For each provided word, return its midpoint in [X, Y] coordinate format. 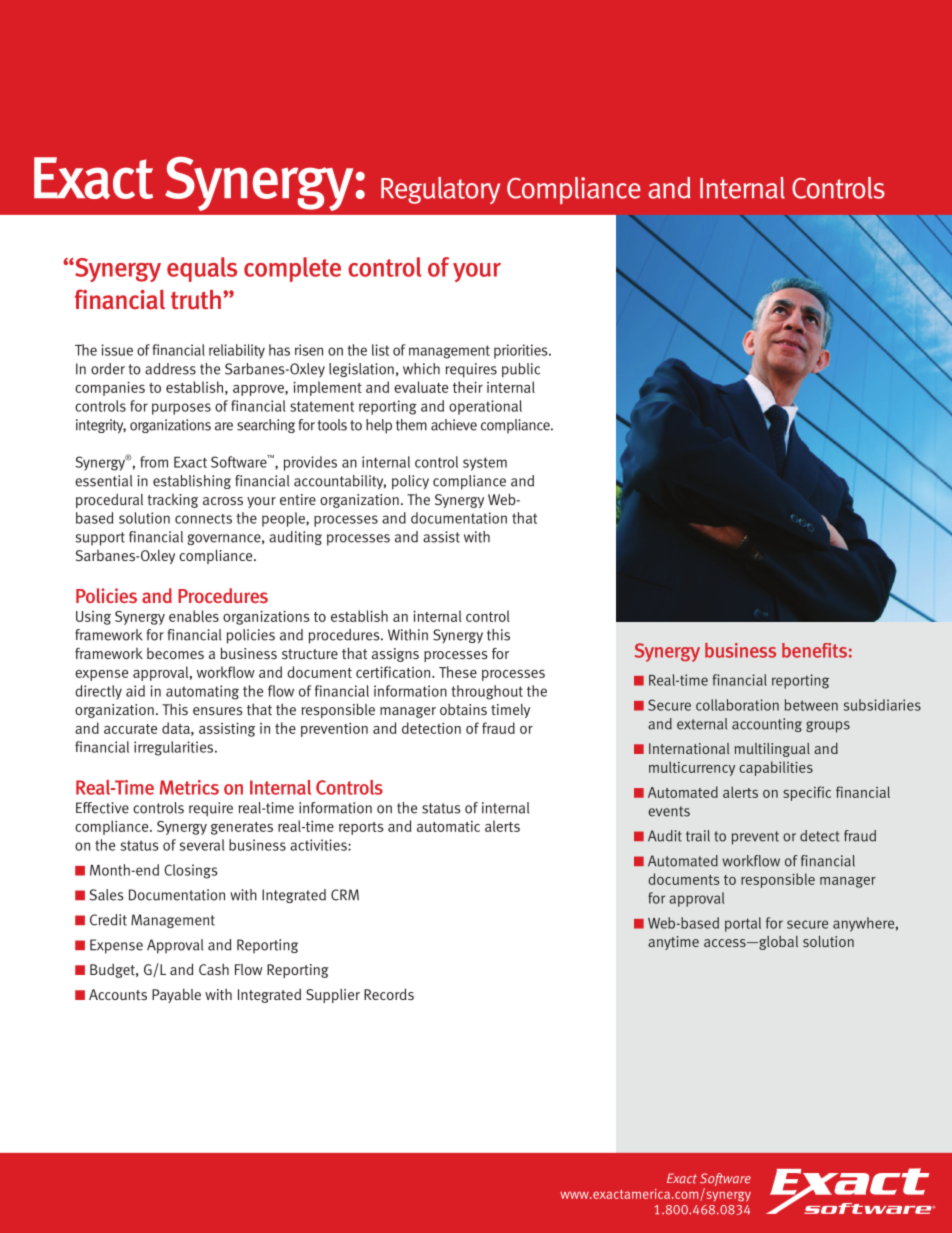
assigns [395, 655]
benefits [814, 650]
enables [194, 616]
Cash [214, 969]
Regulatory [440, 190]
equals [202, 269]
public [521, 370]
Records [389, 994]
